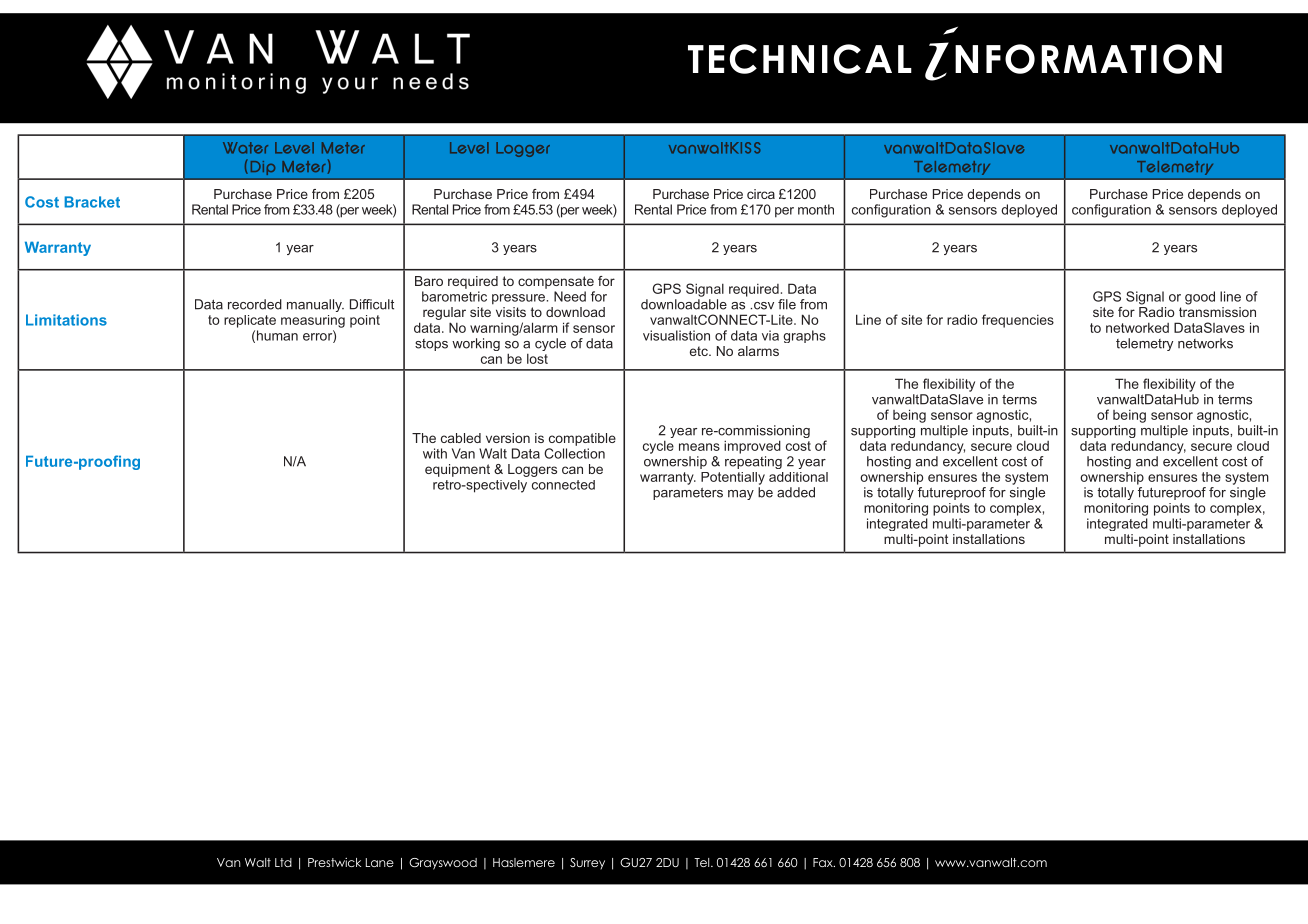 The image size is (1308, 924). Describe the element at coordinates (255, 304) in the image. I see `recorded` at that location.
